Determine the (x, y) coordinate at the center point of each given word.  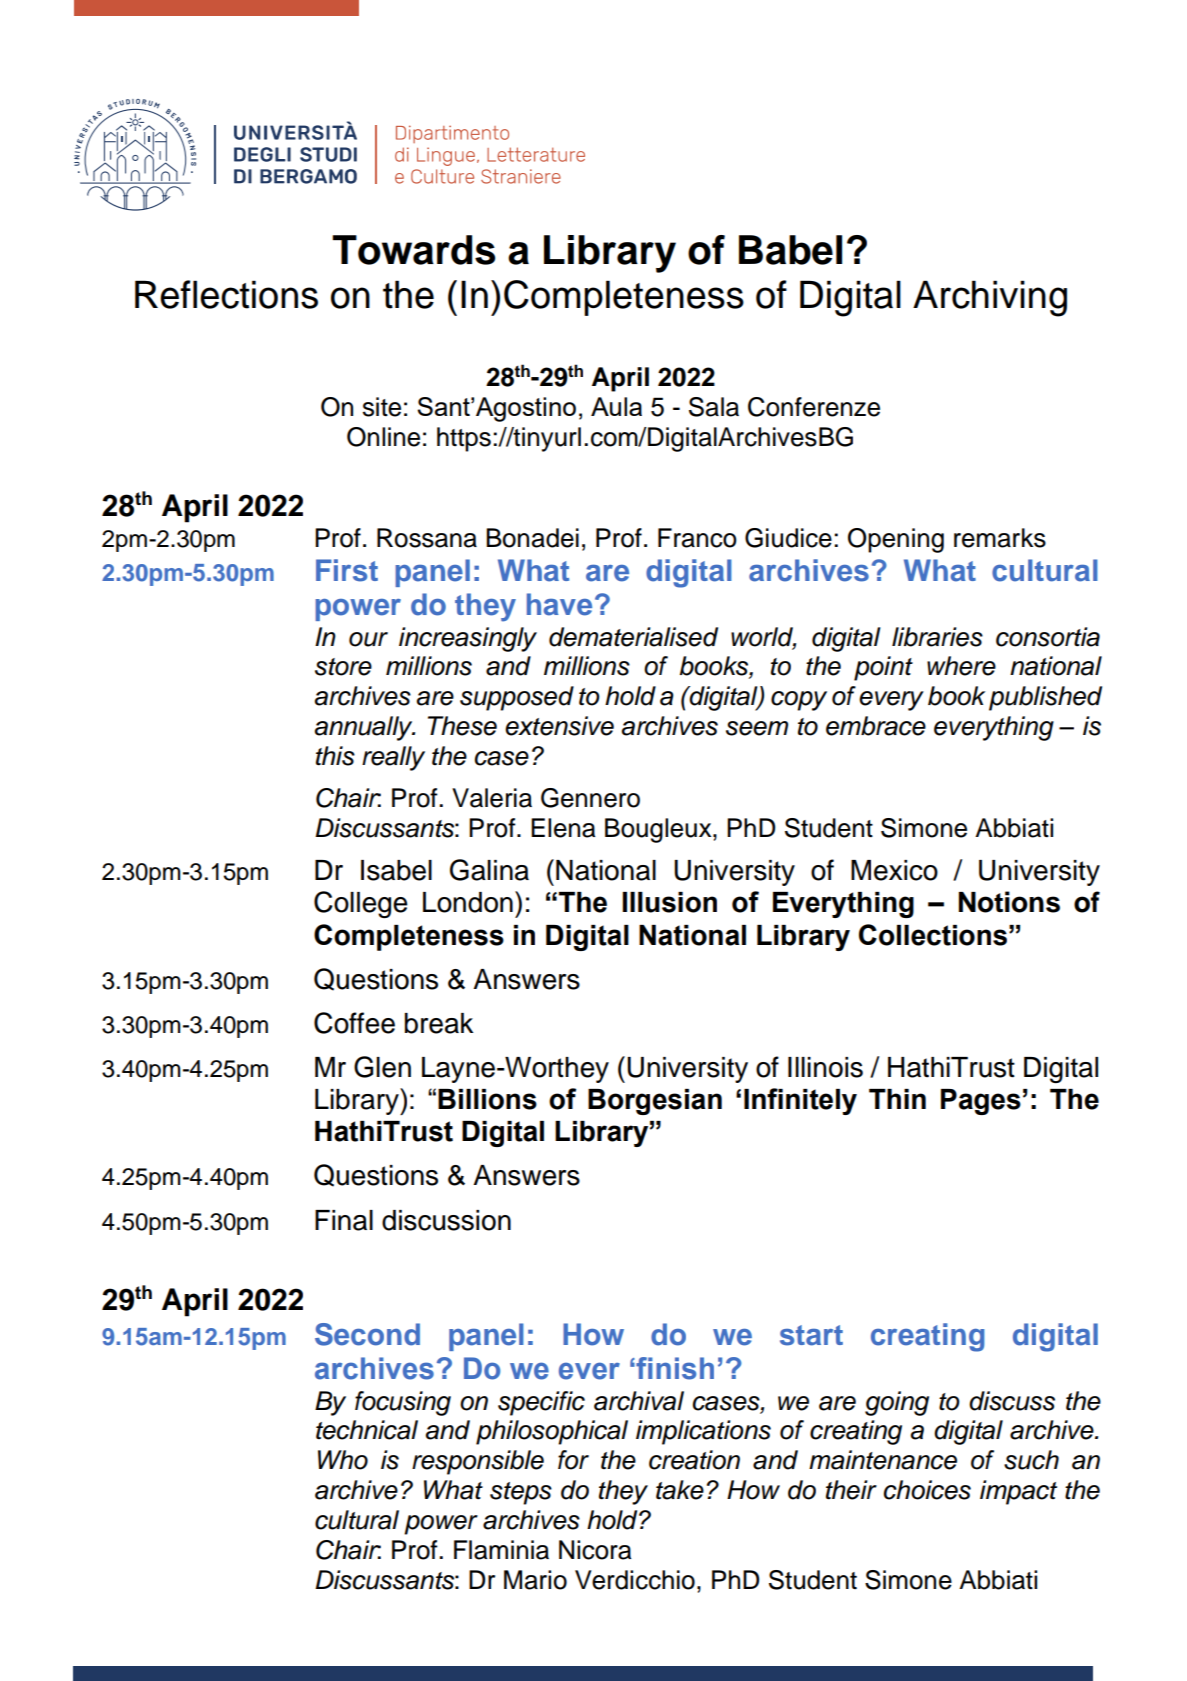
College (361, 904)
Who (343, 1460)
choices (927, 1490)
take (680, 1490)
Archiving (990, 298)
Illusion (669, 902)
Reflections (226, 294)
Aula (616, 406)
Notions (1009, 902)
